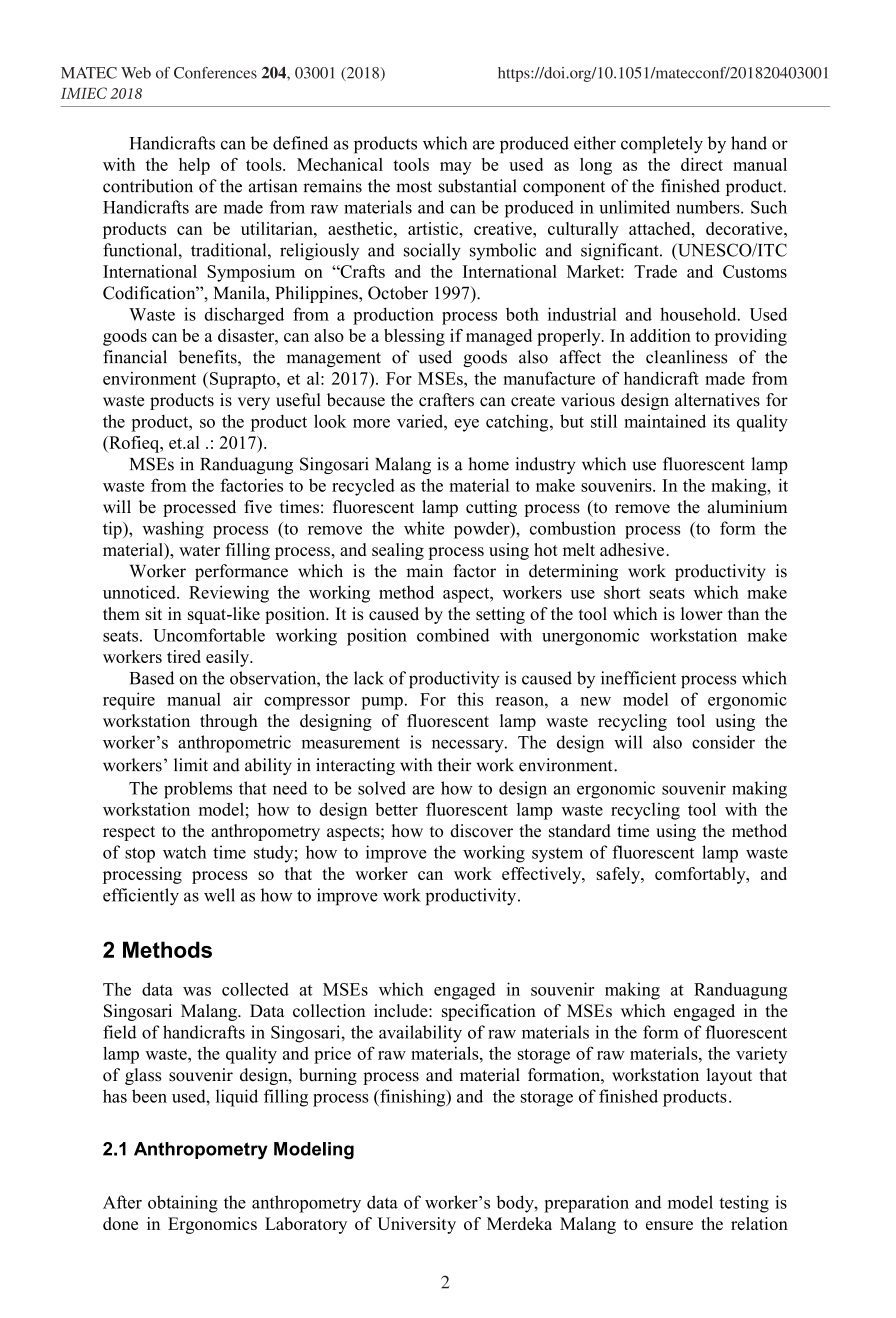 Image resolution: width=896 pixels, height=1318 pixels. I want to click on obtaining, so click(183, 1204).
